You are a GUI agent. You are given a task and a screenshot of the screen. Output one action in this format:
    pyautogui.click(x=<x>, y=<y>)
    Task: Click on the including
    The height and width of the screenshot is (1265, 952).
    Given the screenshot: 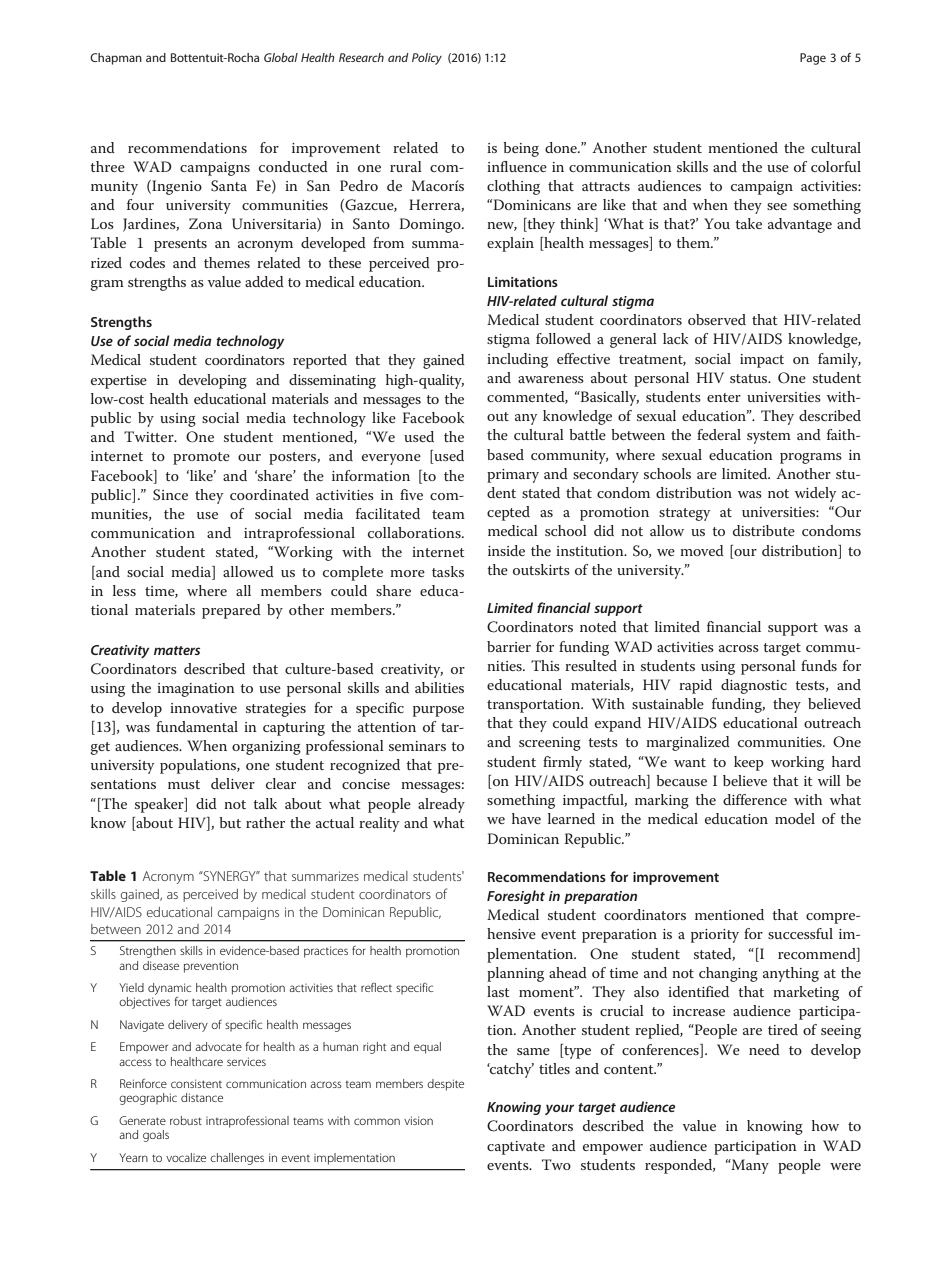 What is the action you would take?
    pyautogui.click(x=517, y=360)
